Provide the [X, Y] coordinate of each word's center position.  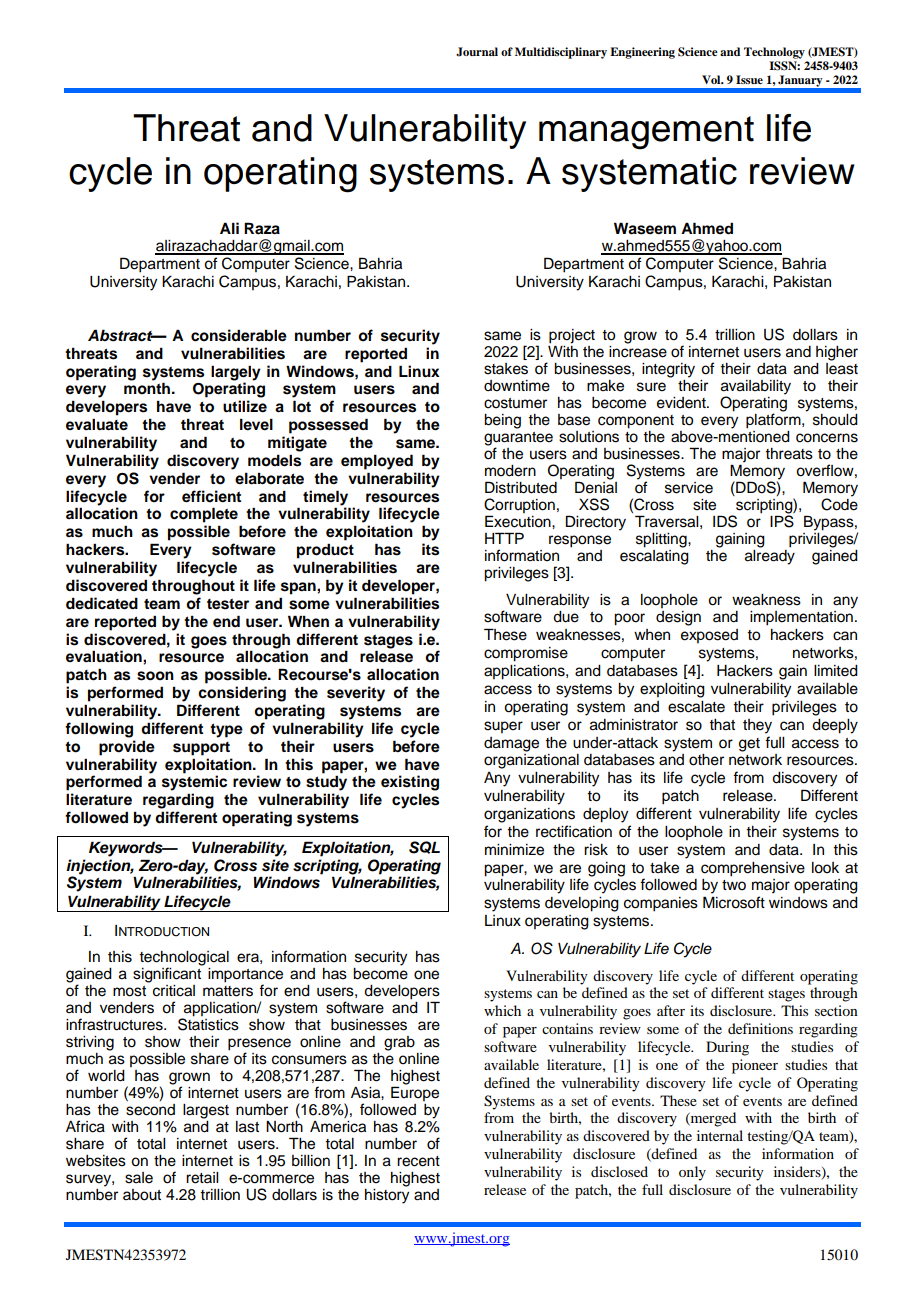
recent [418, 1161]
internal [720, 1135]
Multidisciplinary [561, 53]
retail [202, 1178]
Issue [749, 79]
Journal [477, 52]
